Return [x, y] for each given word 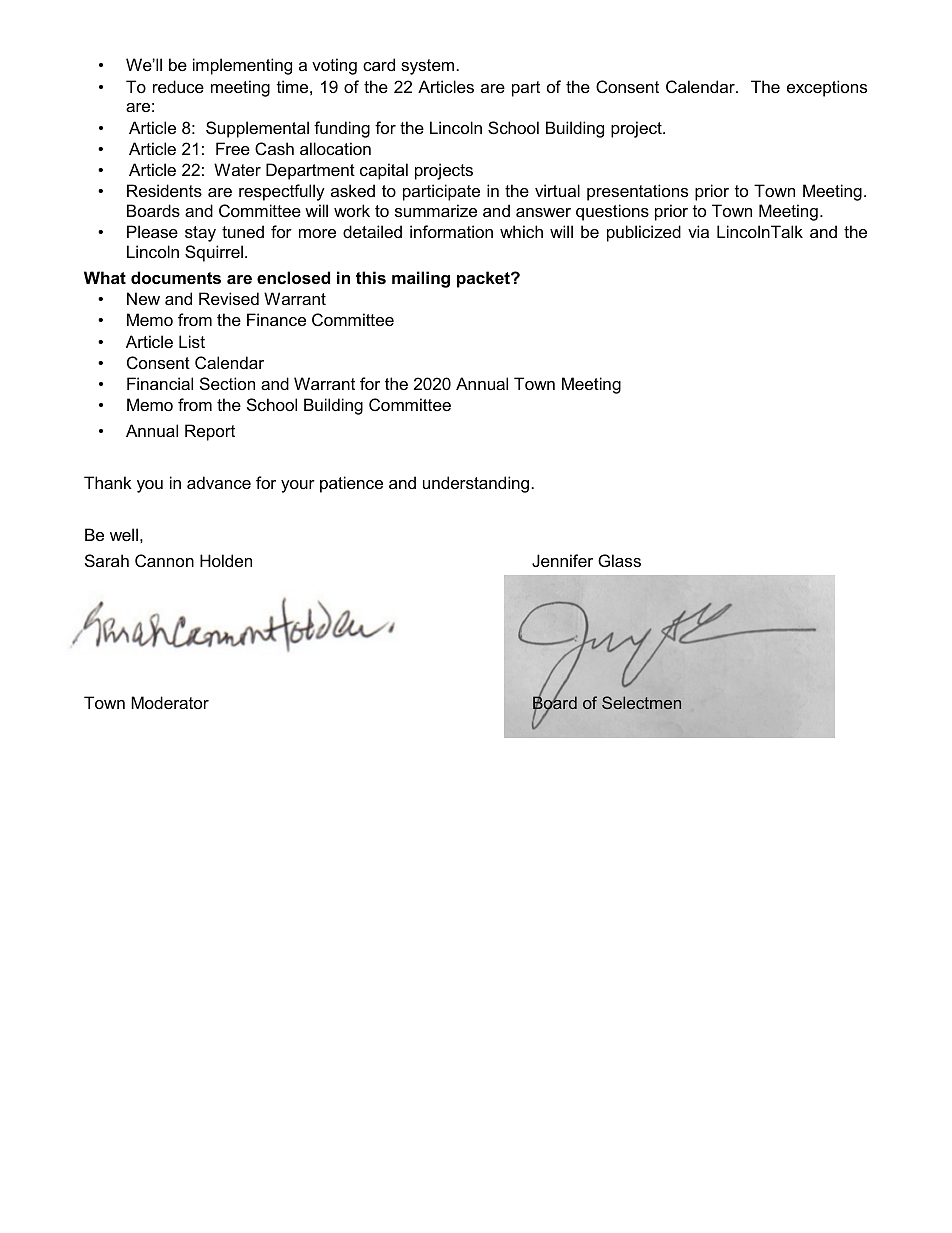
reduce [178, 86]
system [427, 67]
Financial [160, 383]
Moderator [170, 702]
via [698, 231]
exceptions [827, 88]
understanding [476, 484]
